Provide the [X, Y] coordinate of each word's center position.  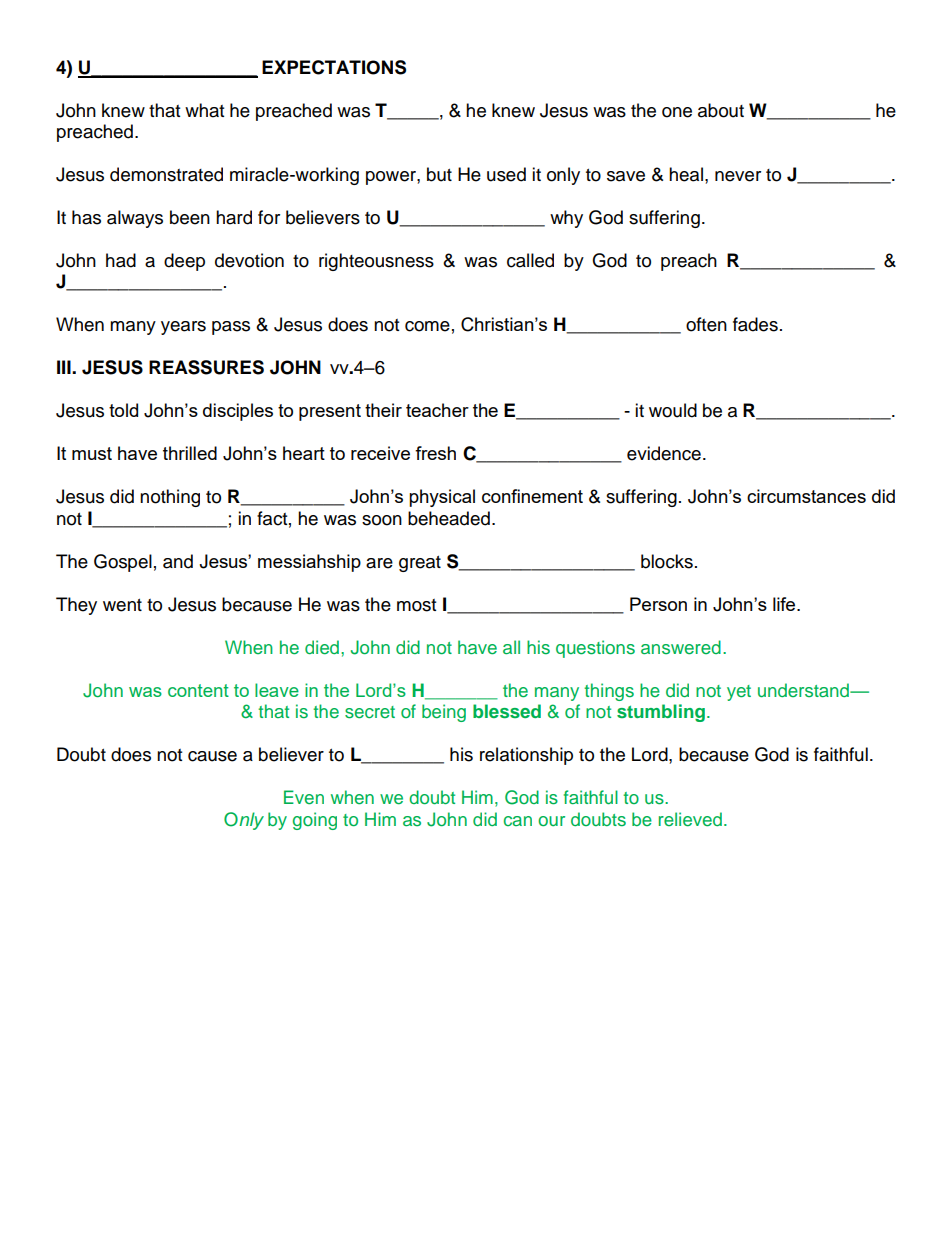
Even [304, 797]
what [204, 110]
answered [681, 647]
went [122, 605]
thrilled [190, 453]
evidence [664, 453]
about [721, 110]
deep [184, 262]
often [706, 324]
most [416, 605]
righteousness [376, 262]
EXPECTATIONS [334, 67]
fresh [435, 453]
